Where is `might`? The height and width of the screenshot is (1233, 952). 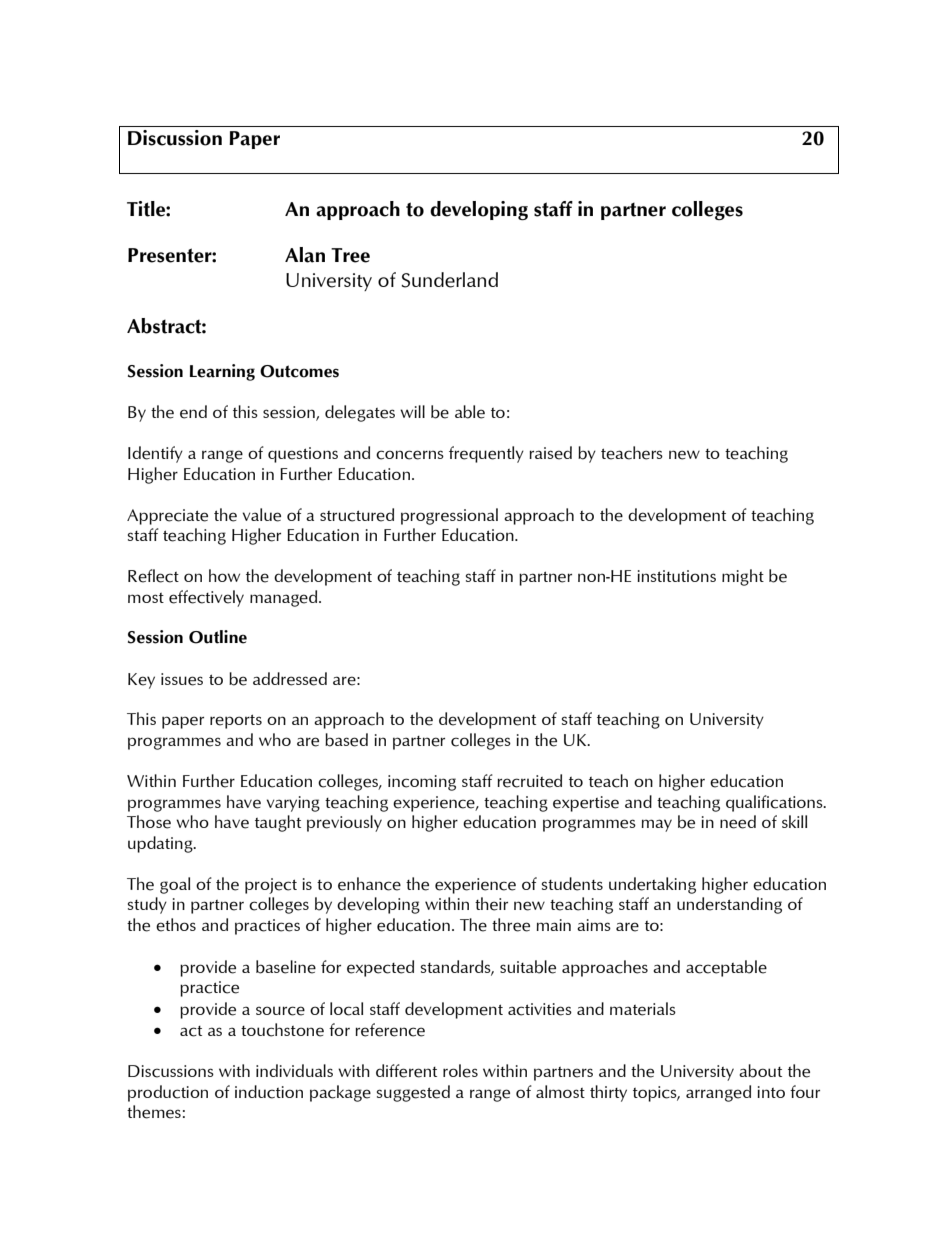 might is located at coordinates (743, 577).
